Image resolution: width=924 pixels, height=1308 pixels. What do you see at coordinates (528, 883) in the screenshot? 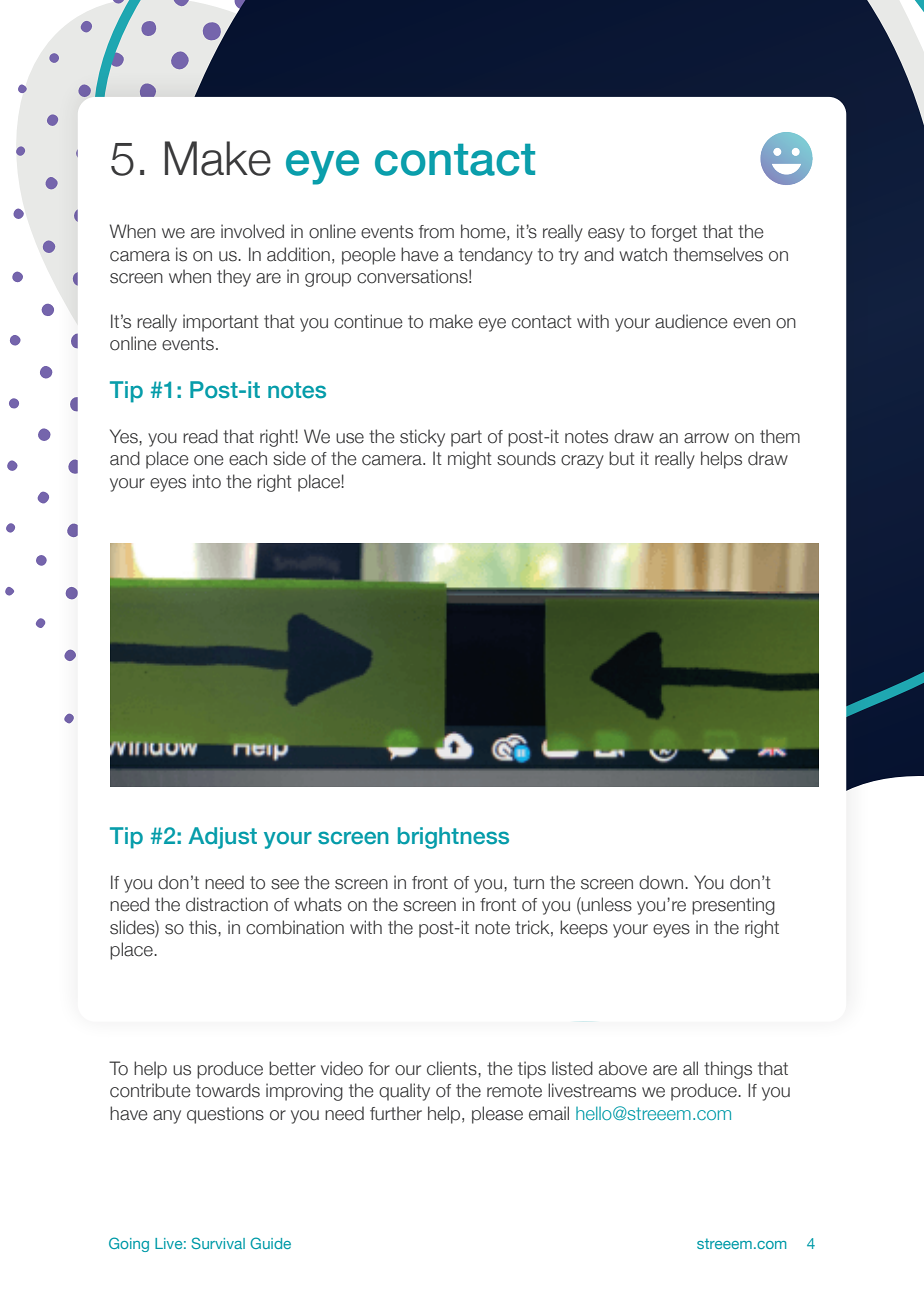
I see `turn` at bounding box center [528, 883].
